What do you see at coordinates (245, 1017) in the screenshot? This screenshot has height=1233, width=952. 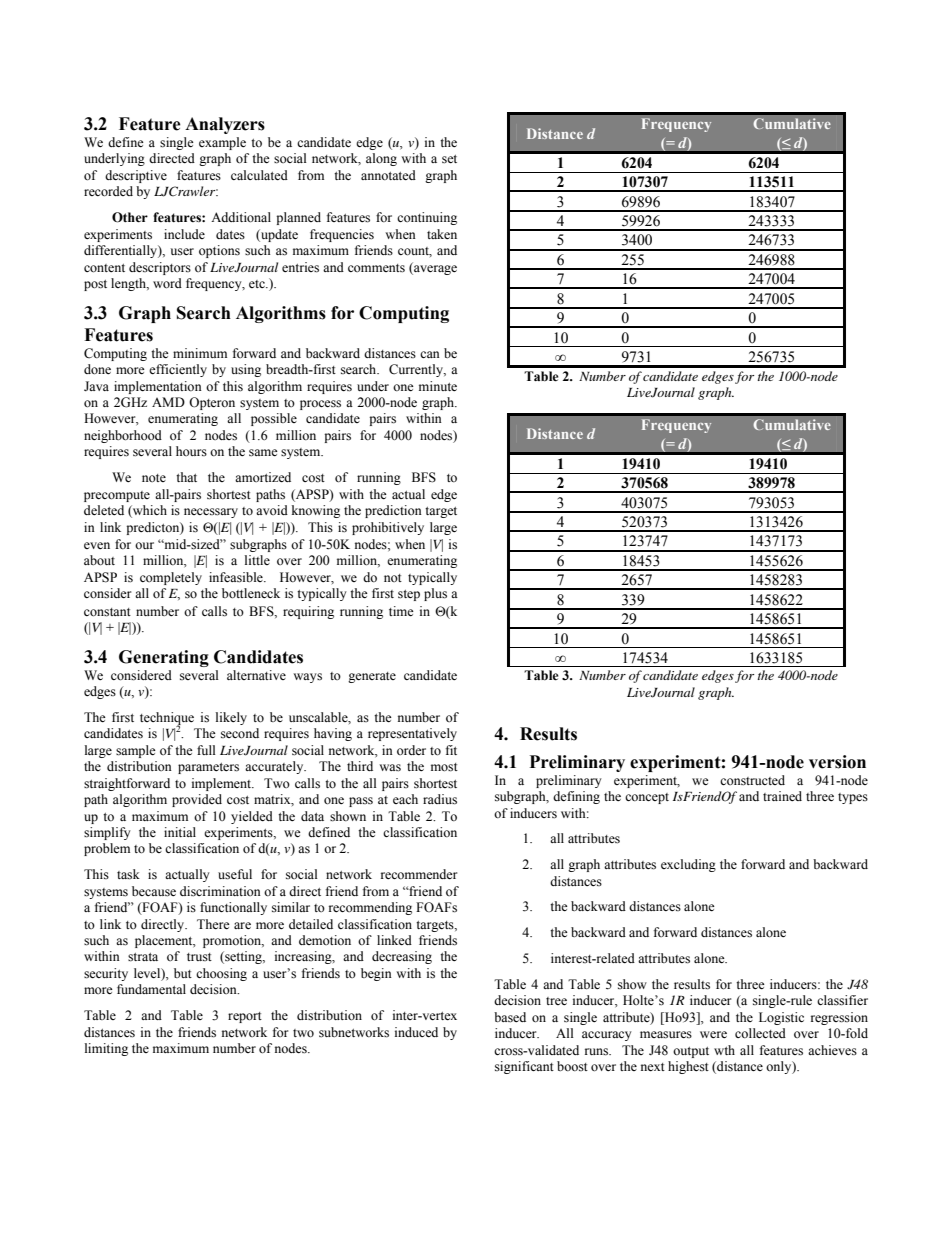 I see `report` at bounding box center [245, 1017].
